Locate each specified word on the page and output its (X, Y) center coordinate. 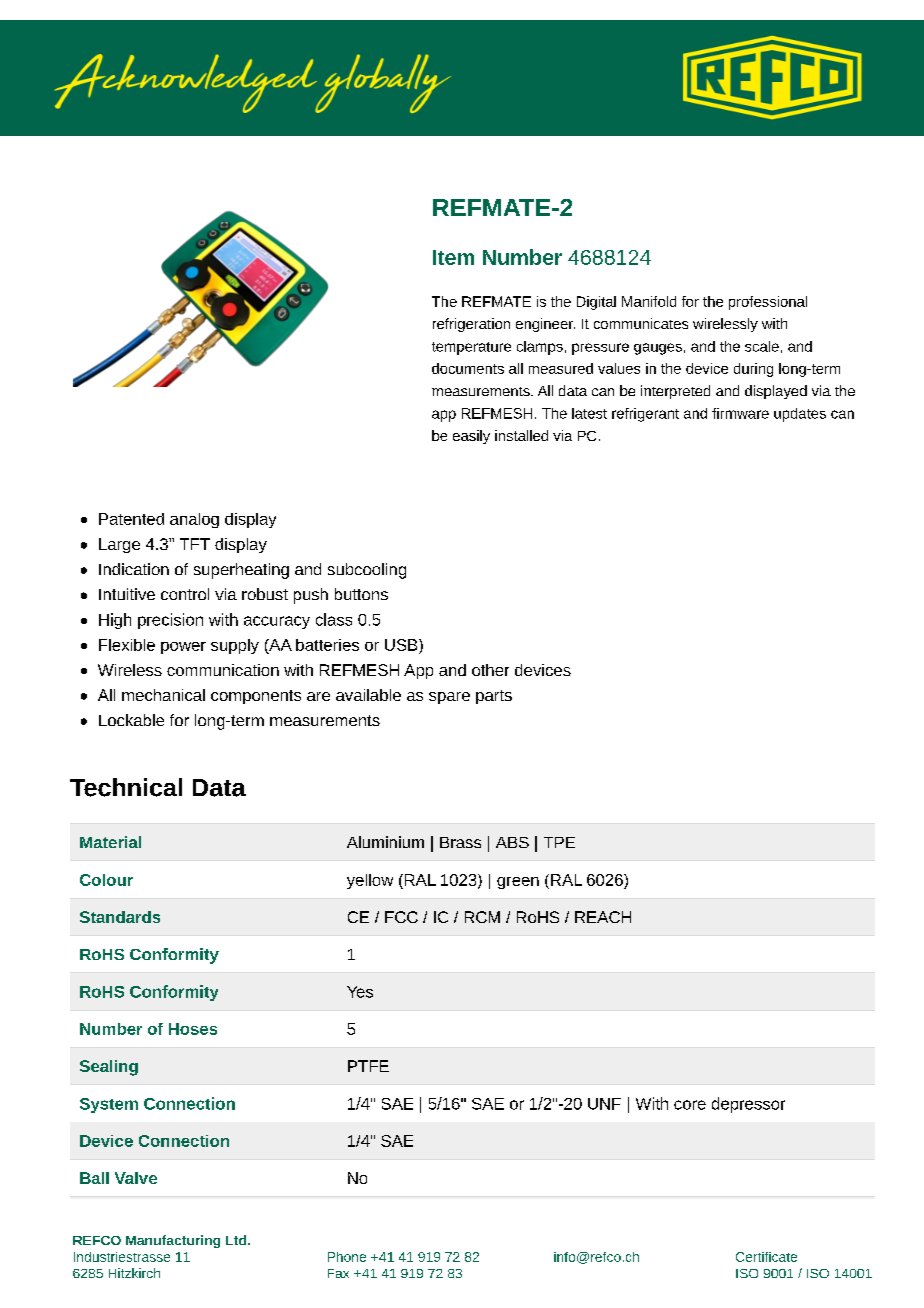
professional (768, 303)
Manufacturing (173, 1241)
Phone (347, 1257)
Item (453, 257)
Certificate (766, 1257)
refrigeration (471, 325)
